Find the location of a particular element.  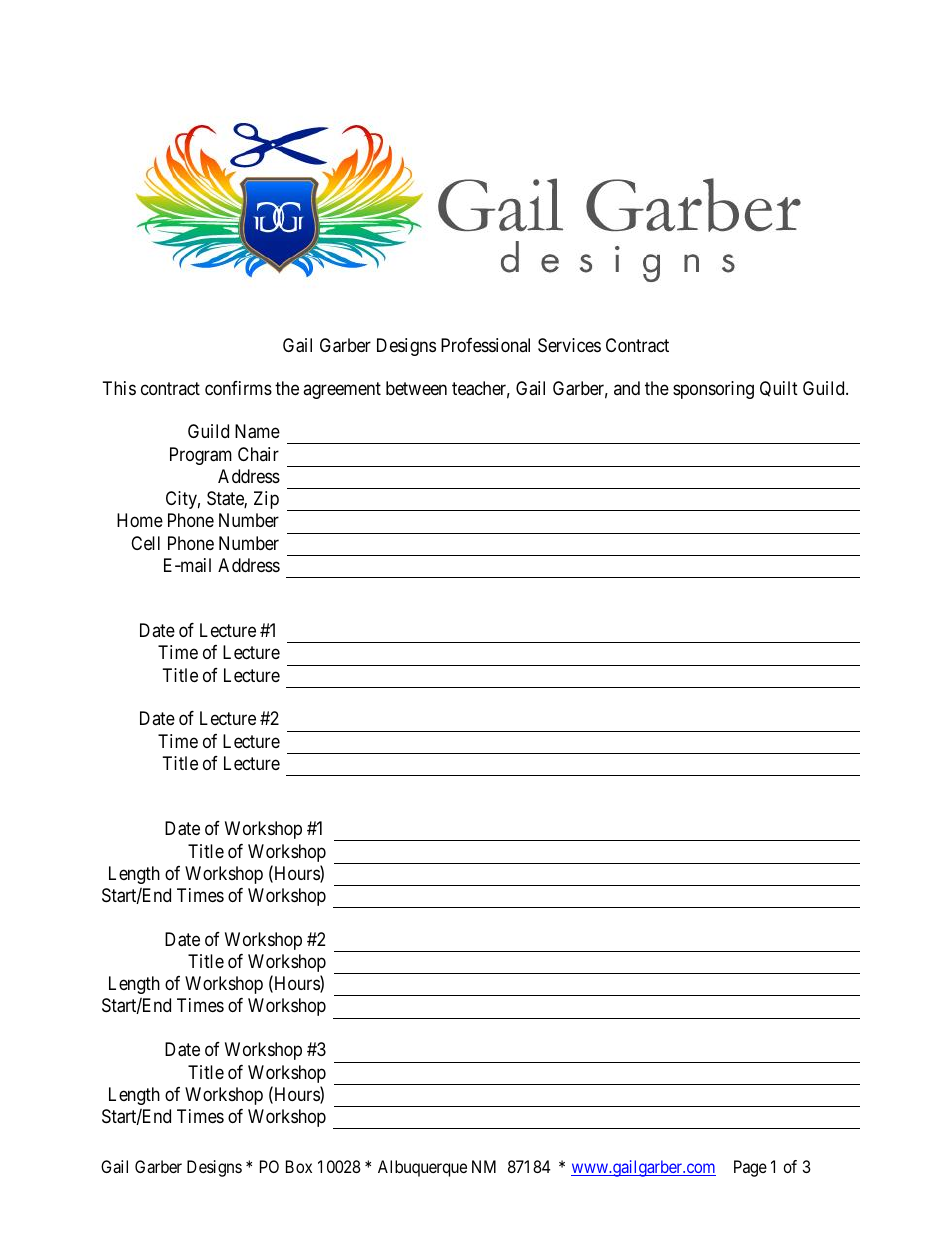

confirms is located at coordinates (238, 388).
